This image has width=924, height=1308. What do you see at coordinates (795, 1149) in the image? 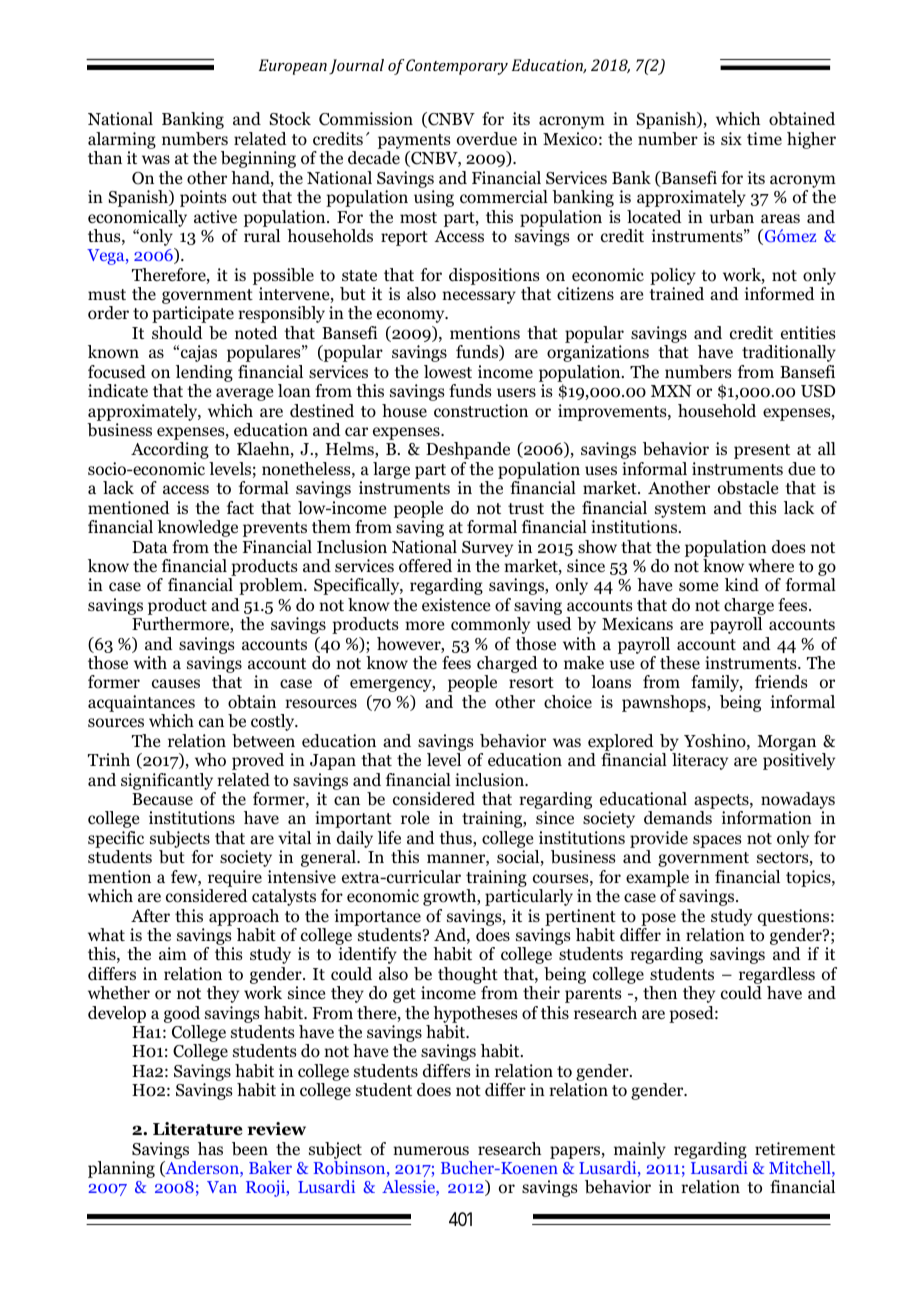
I see `retirement` at bounding box center [795, 1149].
